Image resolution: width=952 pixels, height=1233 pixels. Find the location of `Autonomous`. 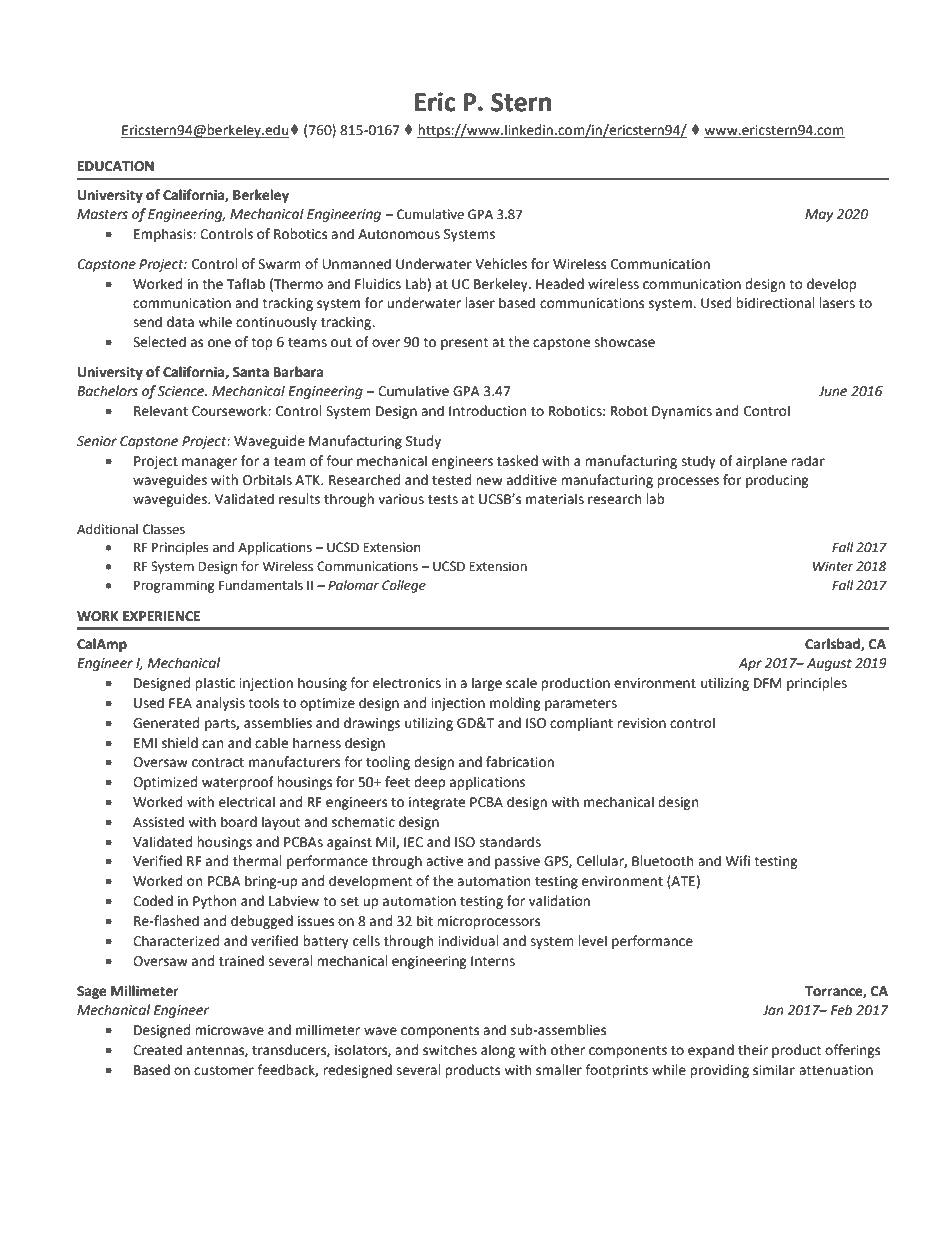

Autonomous is located at coordinates (399, 234).
